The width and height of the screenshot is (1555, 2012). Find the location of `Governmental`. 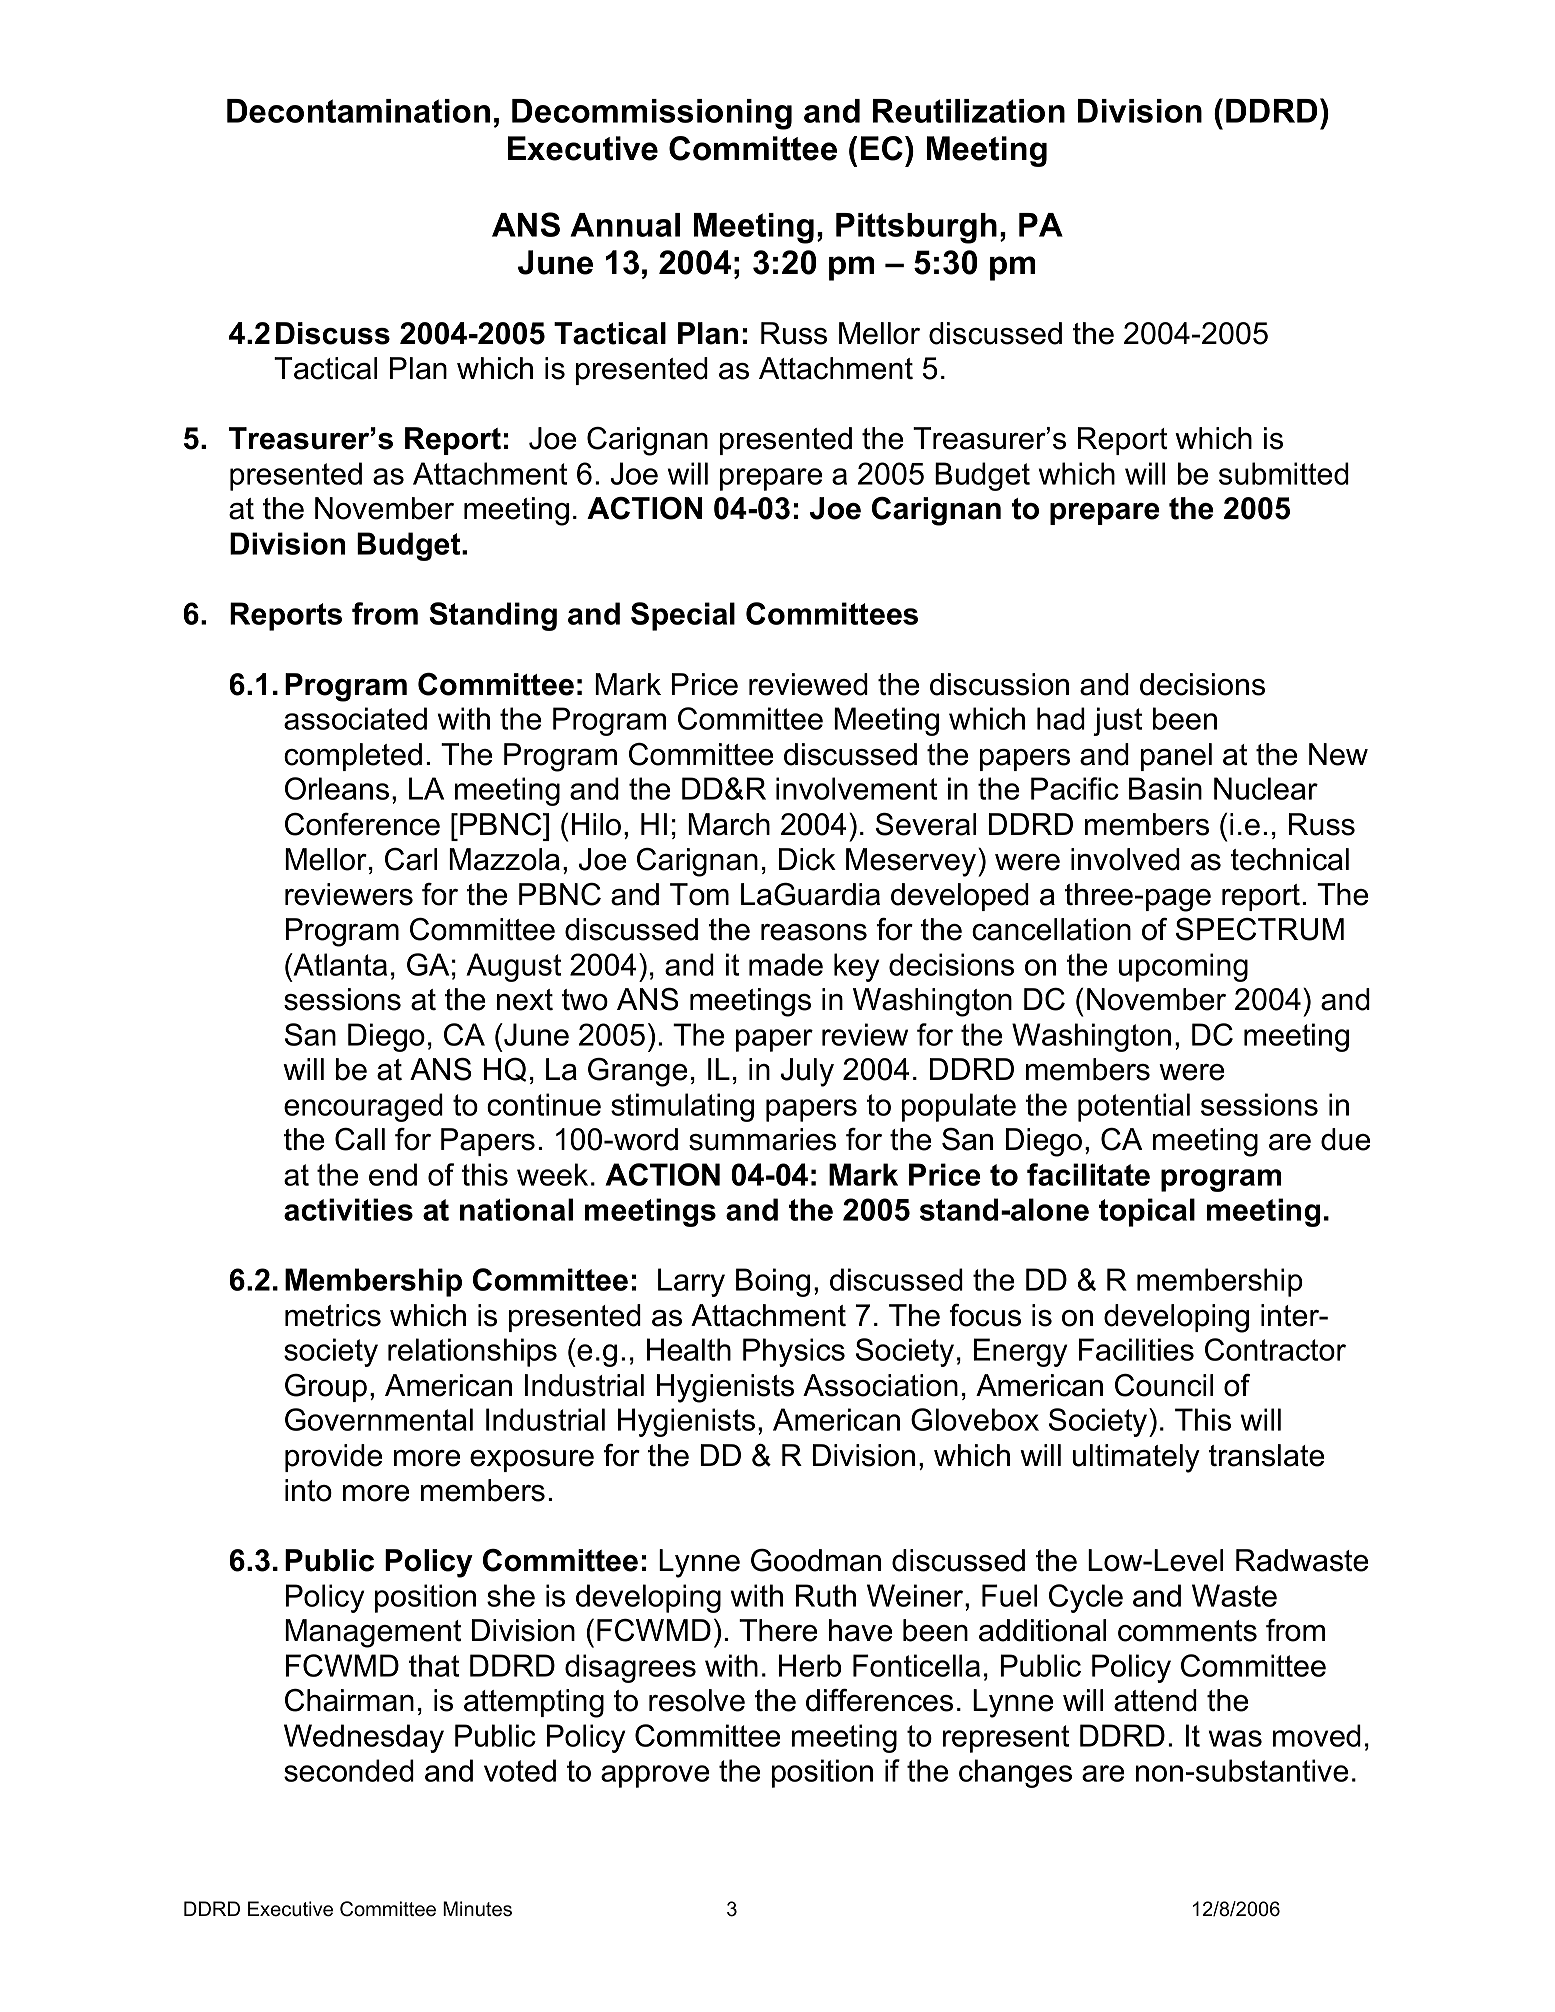

Governmental is located at coordinates (379, 1419).
